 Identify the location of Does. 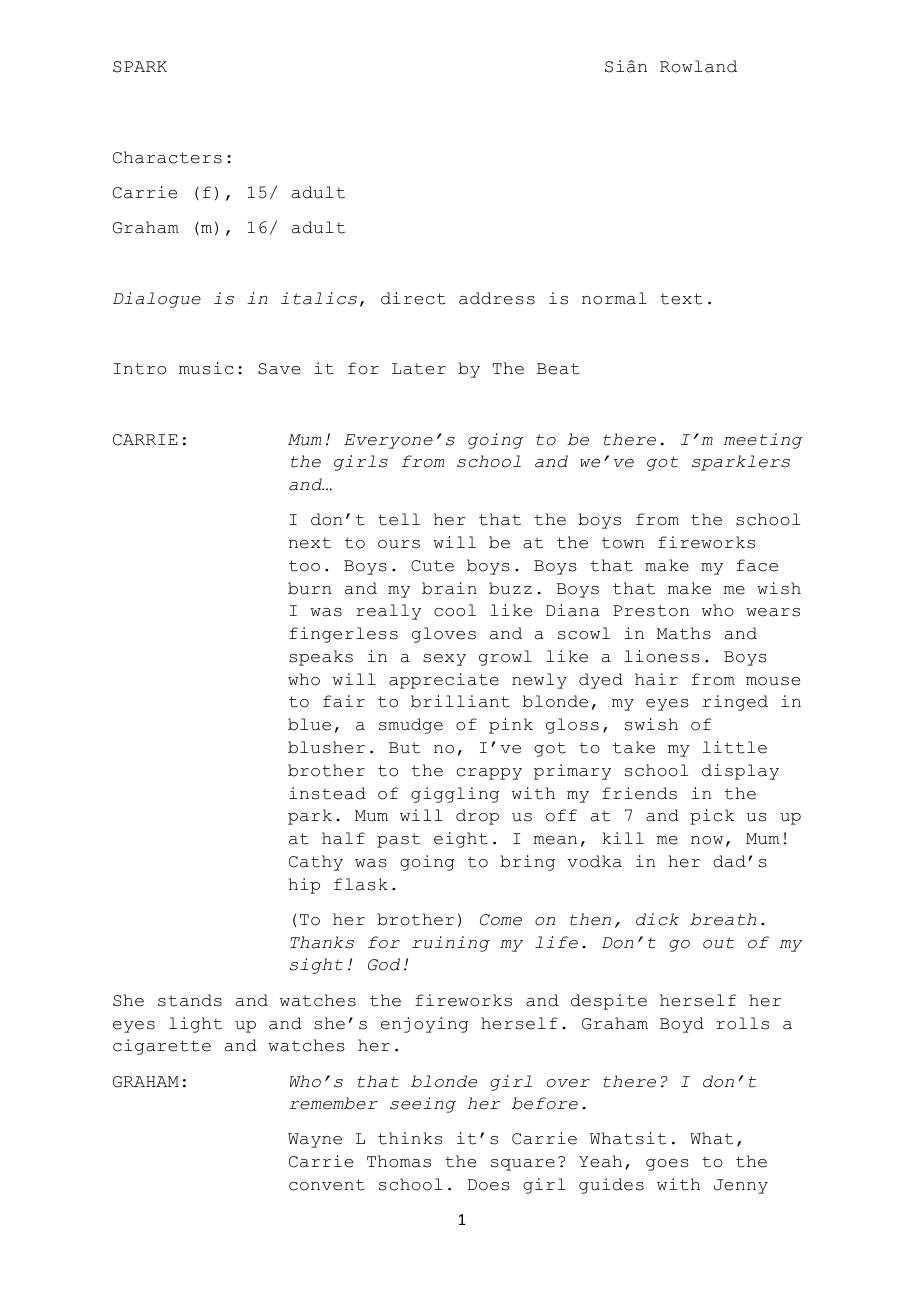
(489, 1185).
